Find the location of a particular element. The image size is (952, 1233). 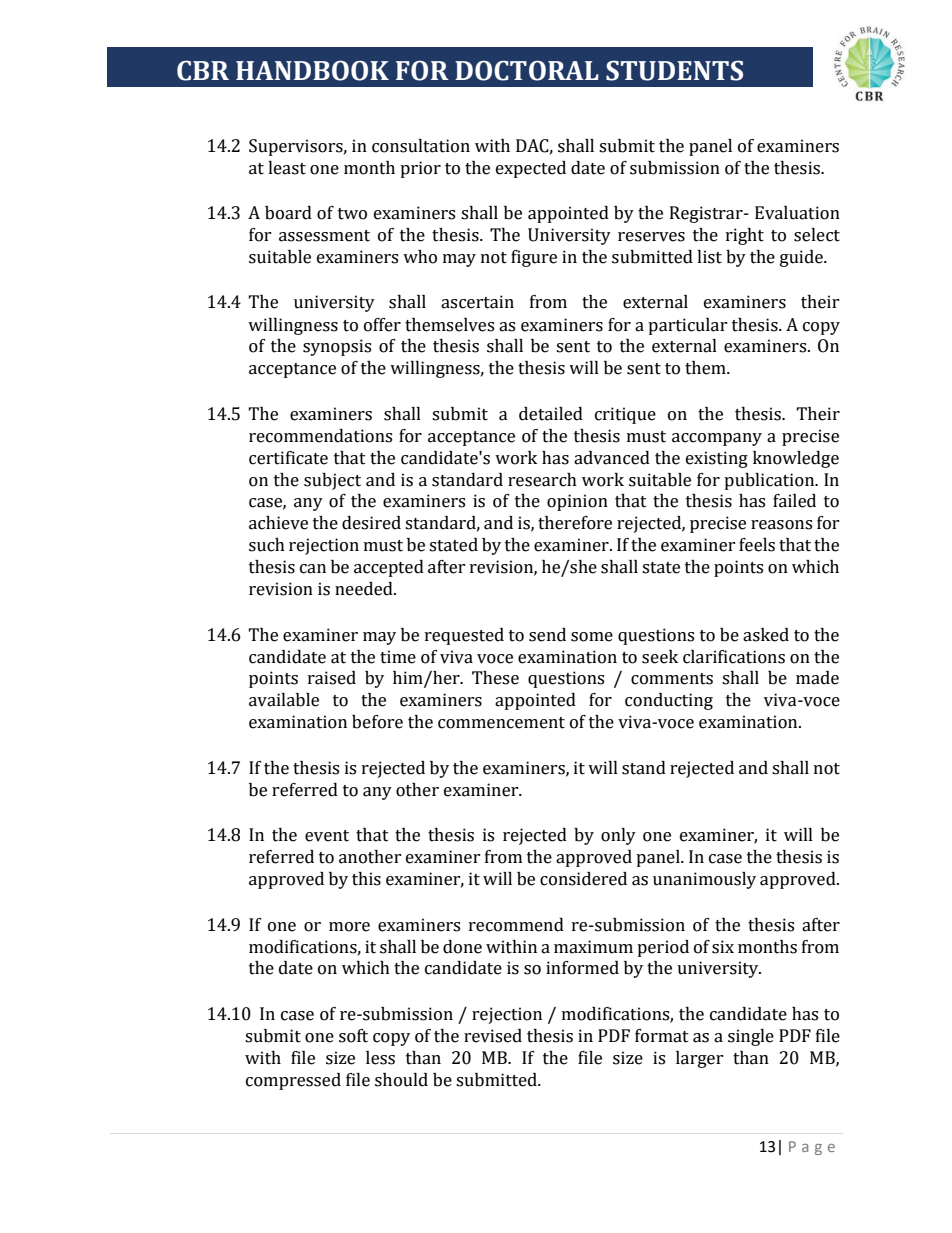

feels is located at coordinates (757, 545).
